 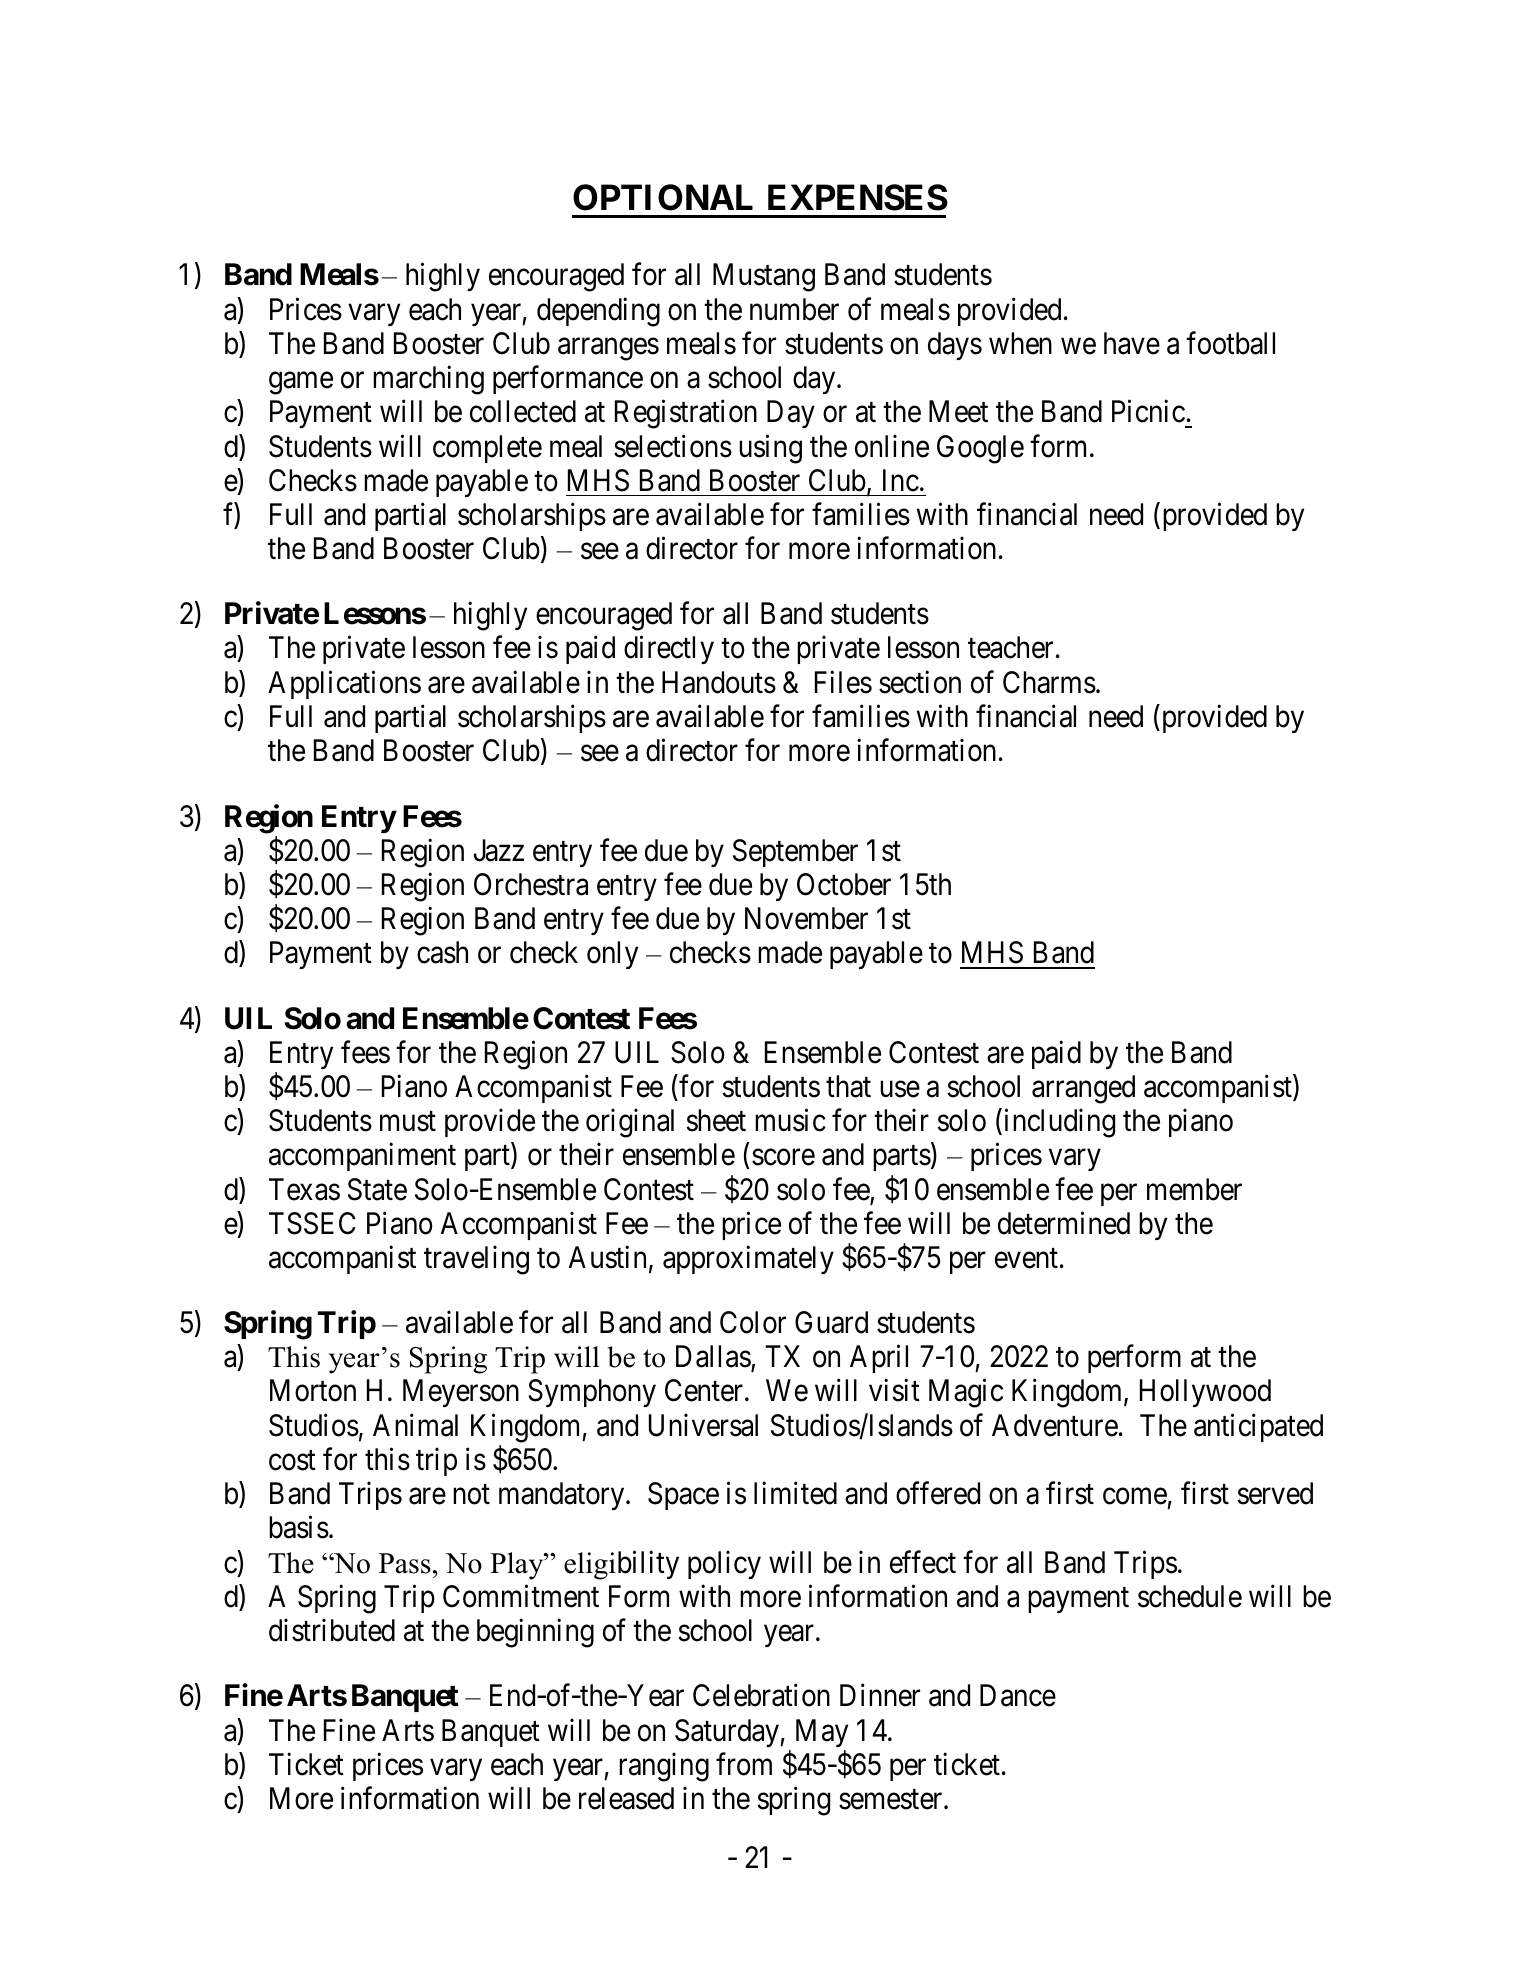 What do you see at coordinates (794, 309) in the screenshot?
I see `number` at bounding box center [794, 309].
